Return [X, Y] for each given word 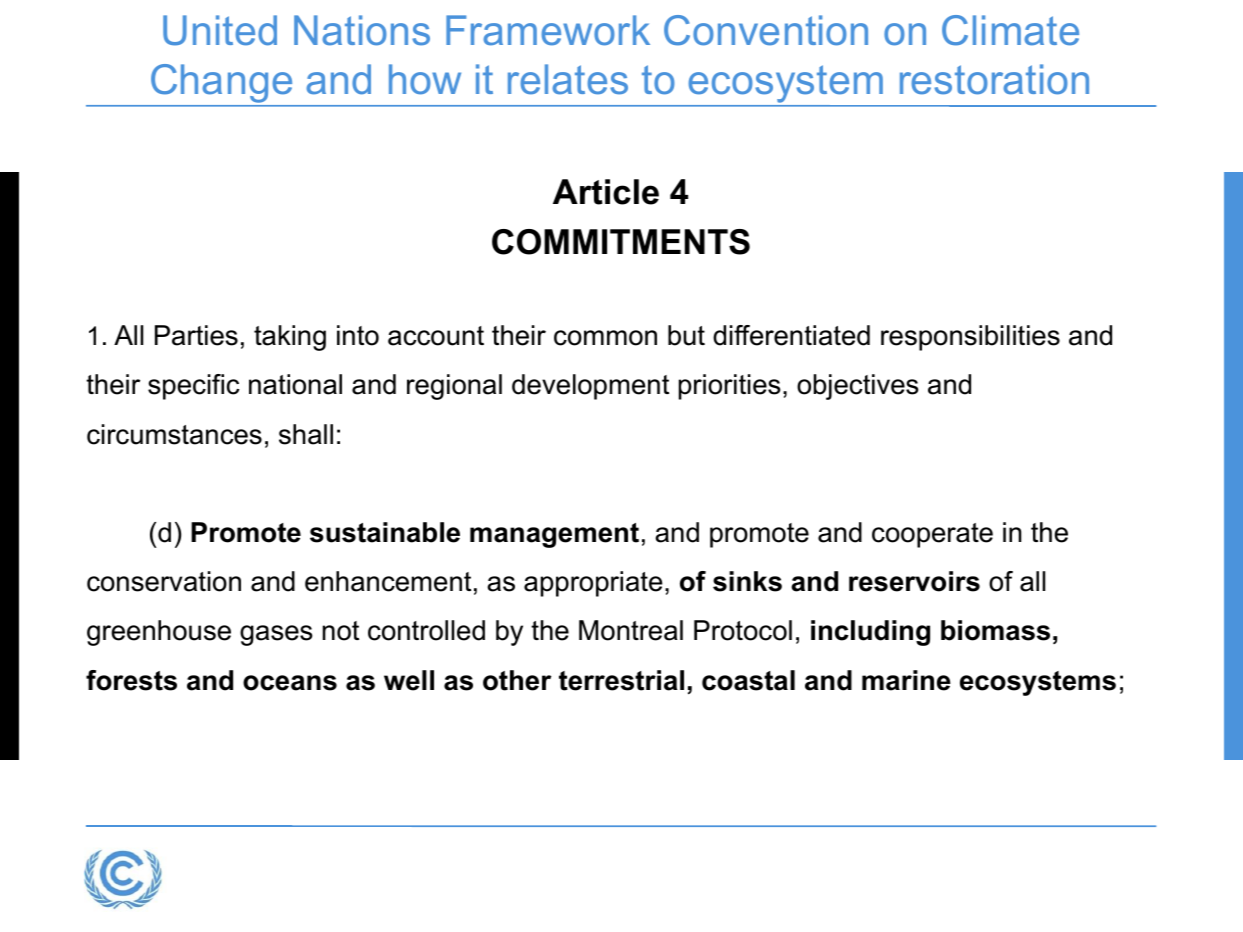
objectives [858, 387]
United [220, 30]
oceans [290, 683]
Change [222, 85]
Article [606, 192]
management [554, 535]
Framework [548, 30]
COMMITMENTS [621, 242]
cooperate [932, 535]
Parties [196, 335]
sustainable [385, 532]
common [605, 338]
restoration [994, 79]
